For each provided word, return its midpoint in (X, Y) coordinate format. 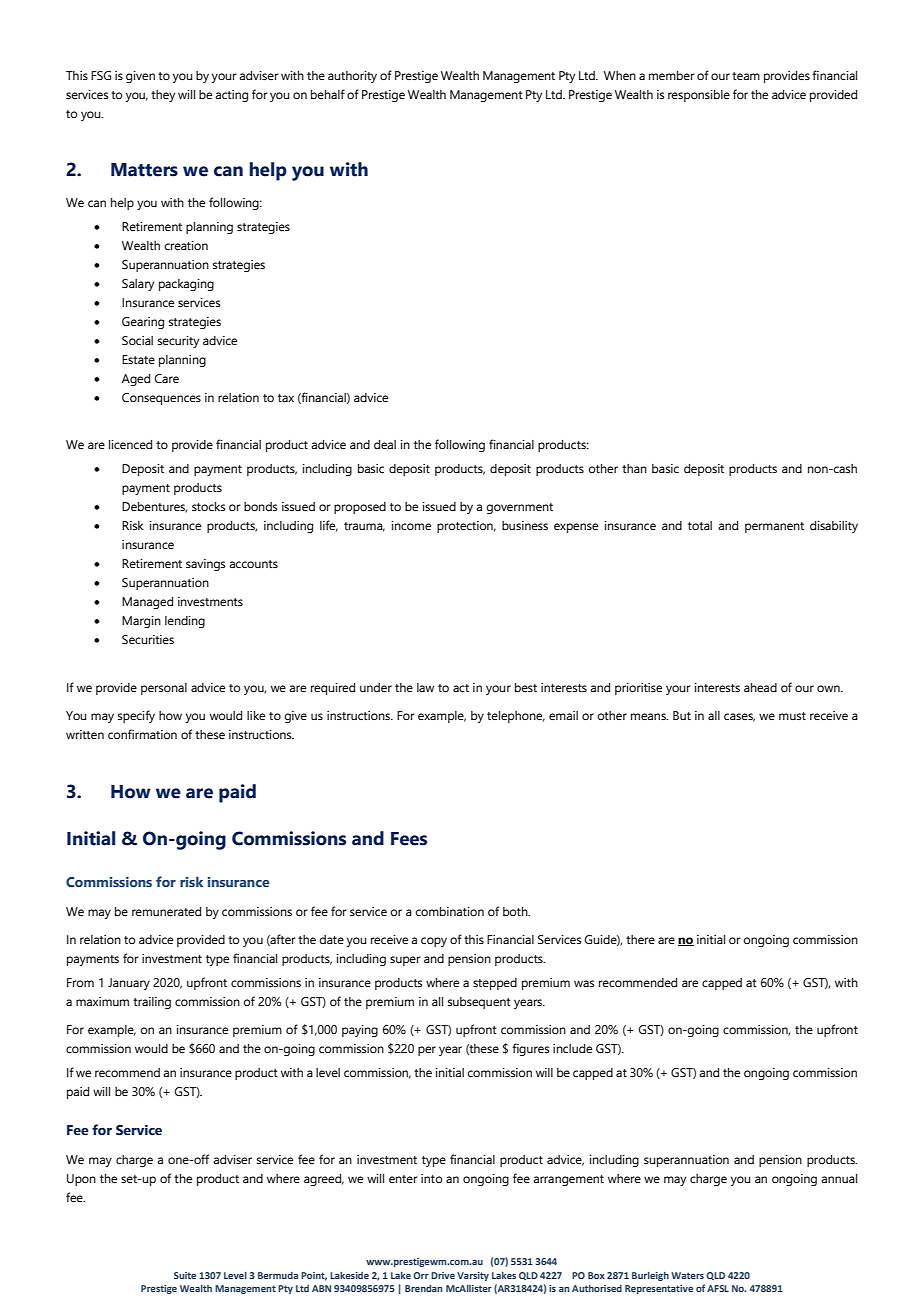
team (746, 76)
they (163, 96)
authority (352, 77)
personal (164, 689)
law (425, 687)
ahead (760, 687)
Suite (185, 1275)
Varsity (473, 1276)
